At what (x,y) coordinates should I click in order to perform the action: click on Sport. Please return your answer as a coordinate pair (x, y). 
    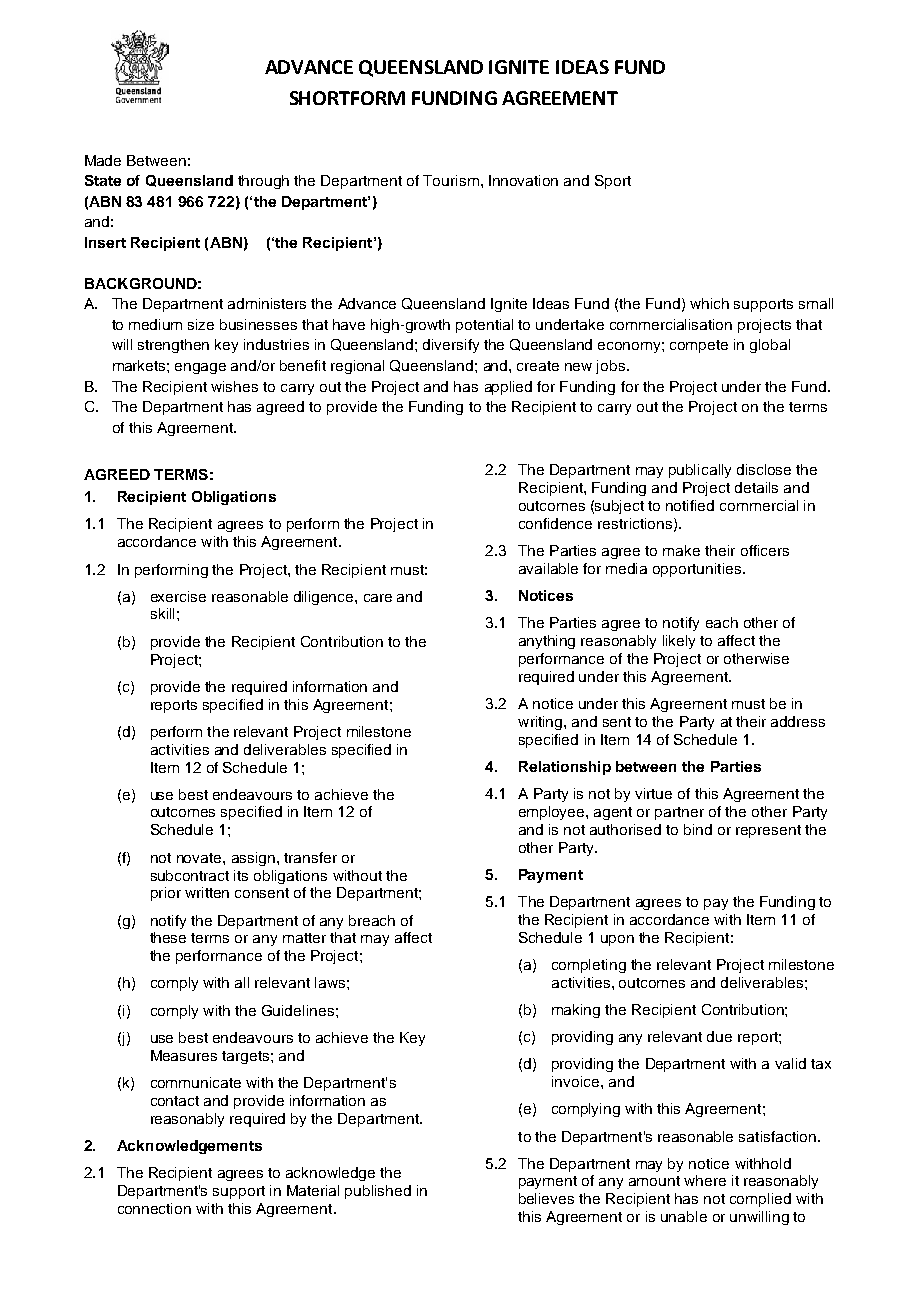
    Looking at the image, I should click on (613, 182).
